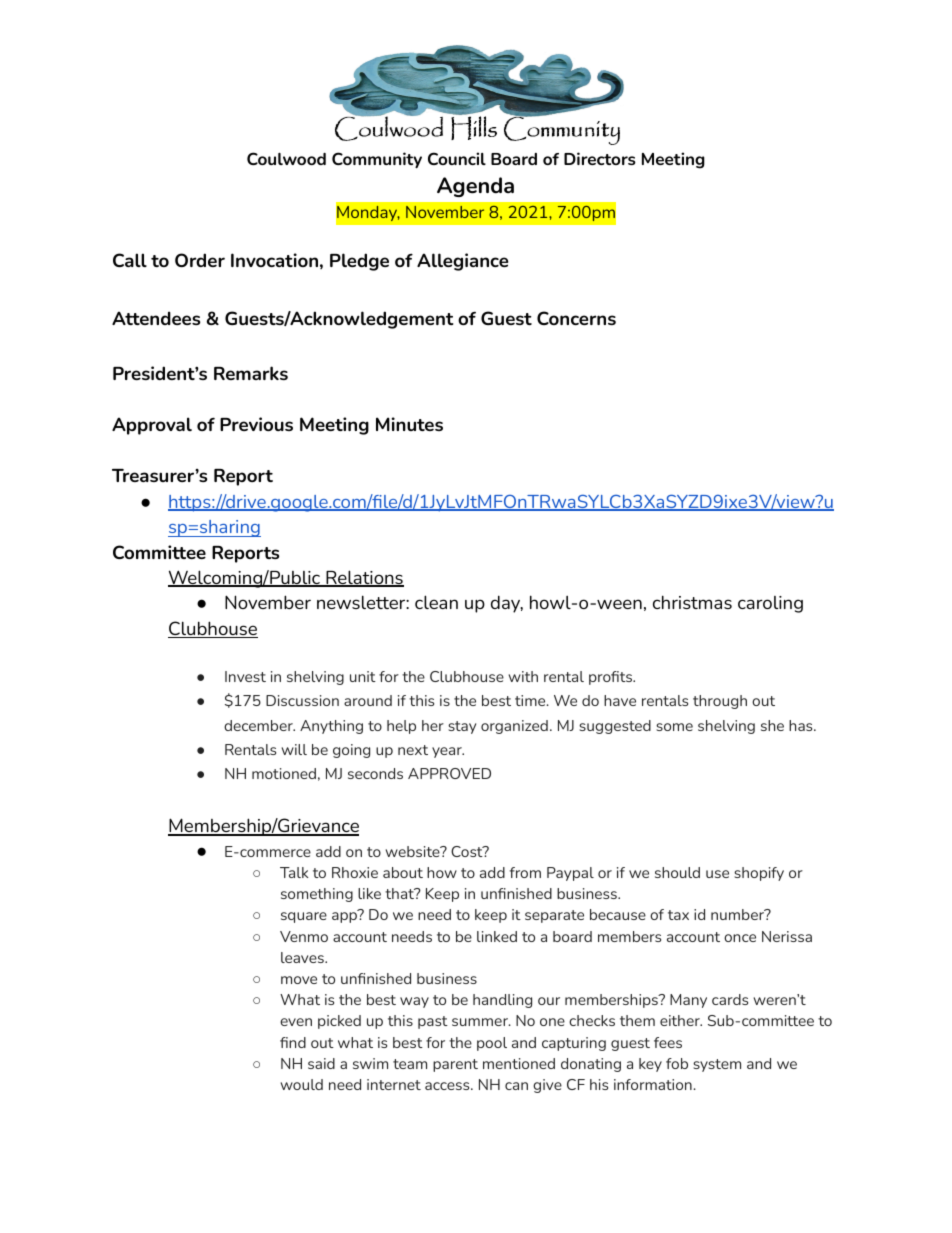 Image resolution: width=952 pixels, height=1233 pixels. I want to click on find, so click(293, 1042).
